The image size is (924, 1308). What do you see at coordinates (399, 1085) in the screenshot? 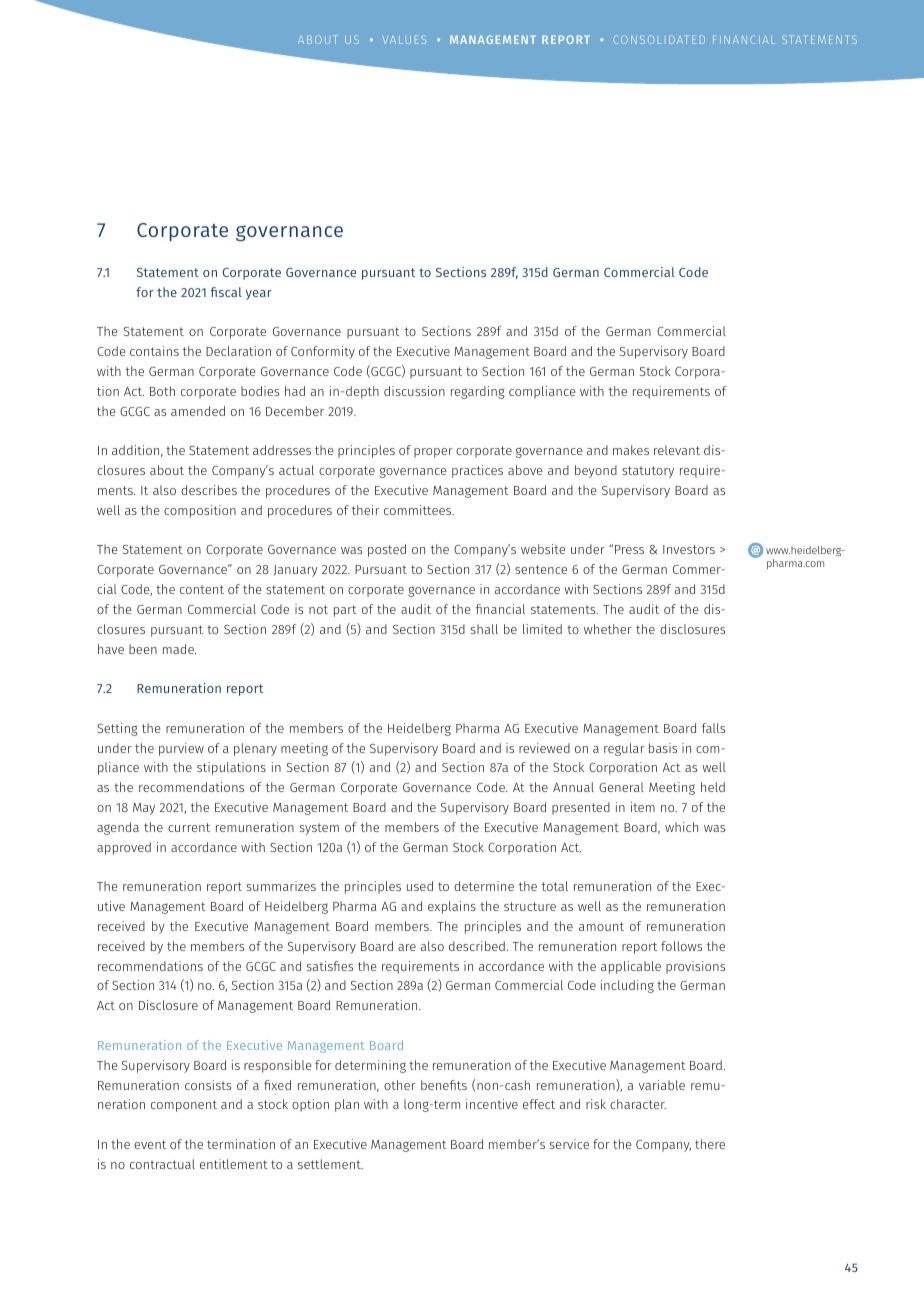
I see `other` at bounding box center [399, 1085].
